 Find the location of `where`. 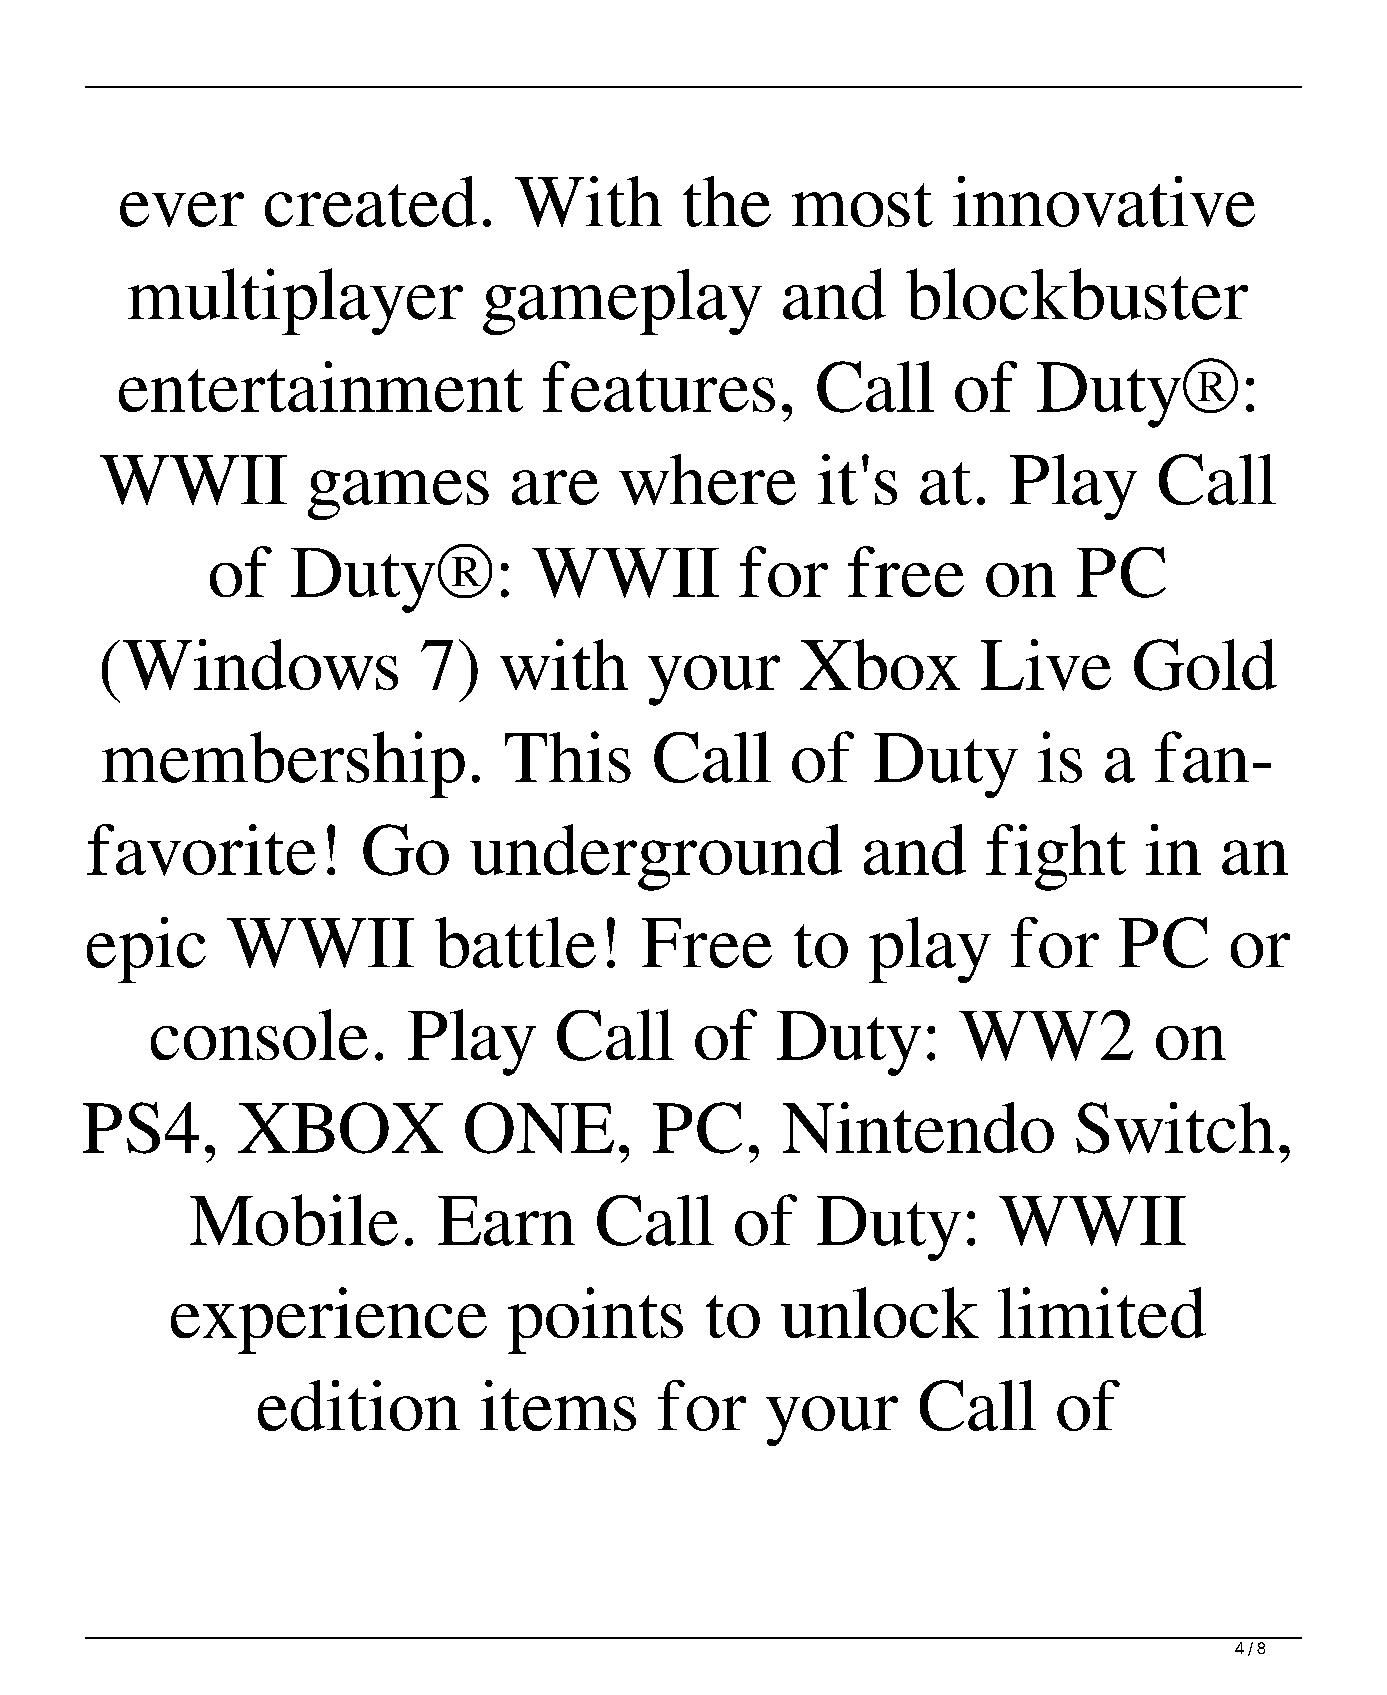

where is located at coordinates (707, 479).
